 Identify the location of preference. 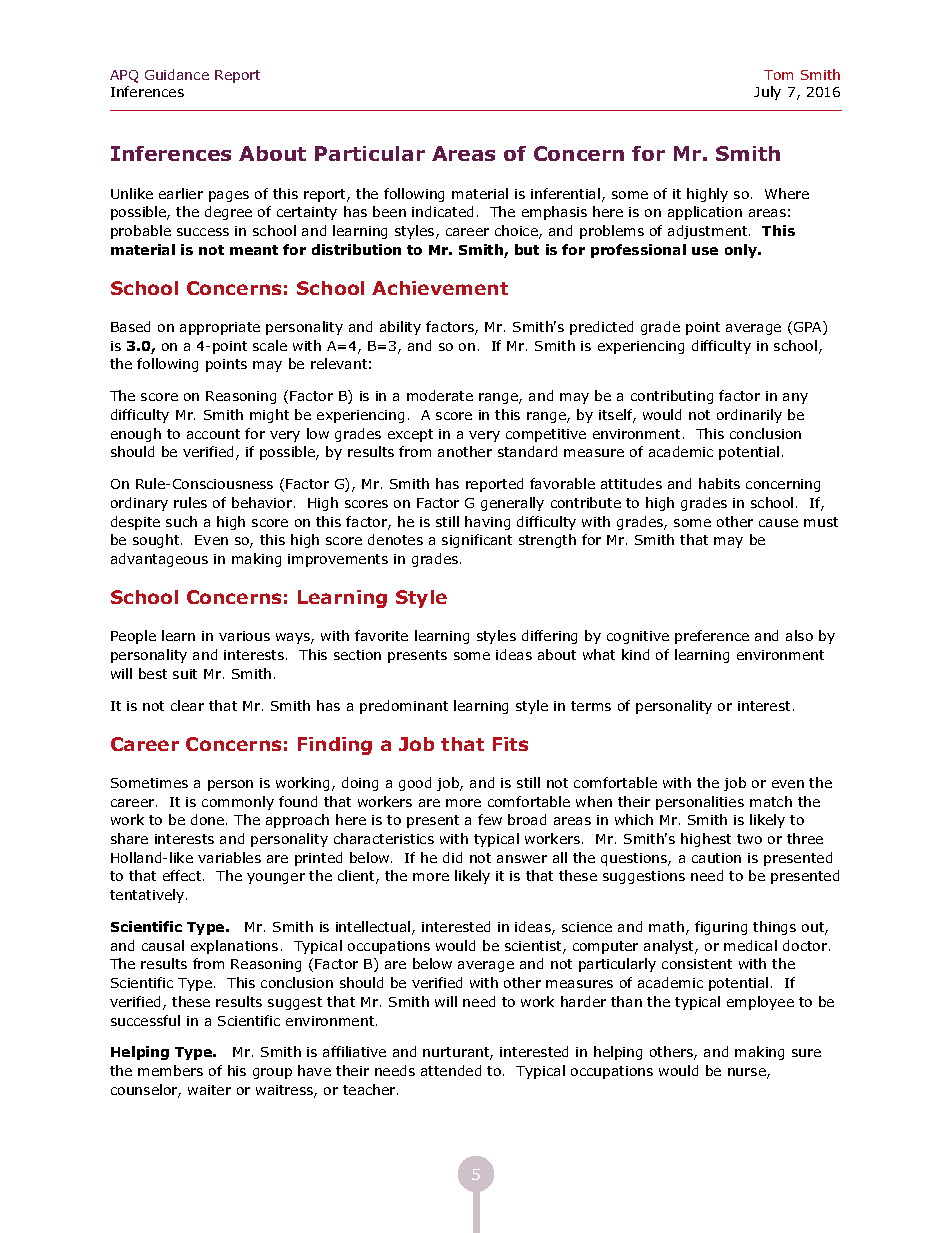
(712, 637).
